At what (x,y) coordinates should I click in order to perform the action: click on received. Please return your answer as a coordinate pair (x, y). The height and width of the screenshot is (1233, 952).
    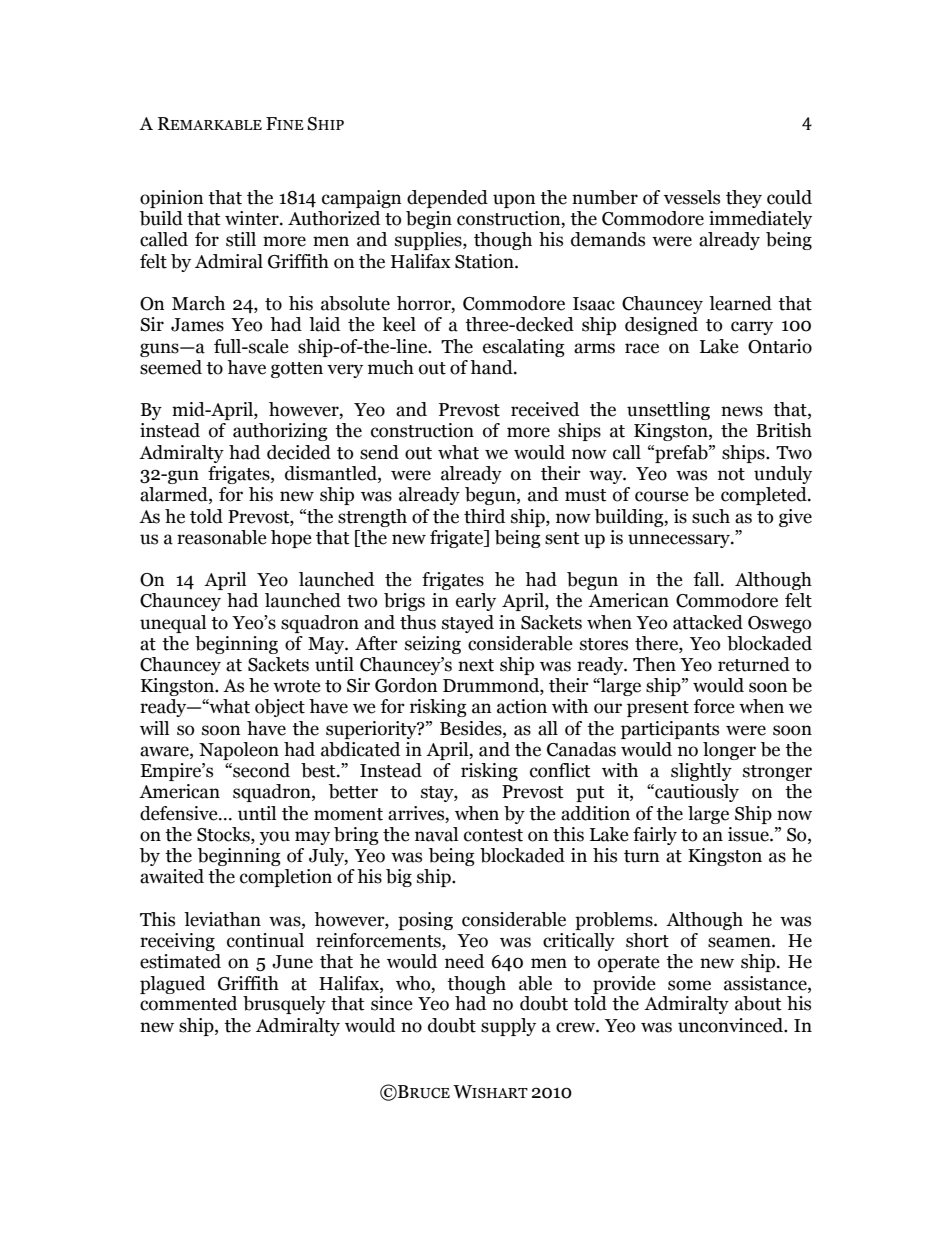
    Looking at the image, I should click on (545, 409).
